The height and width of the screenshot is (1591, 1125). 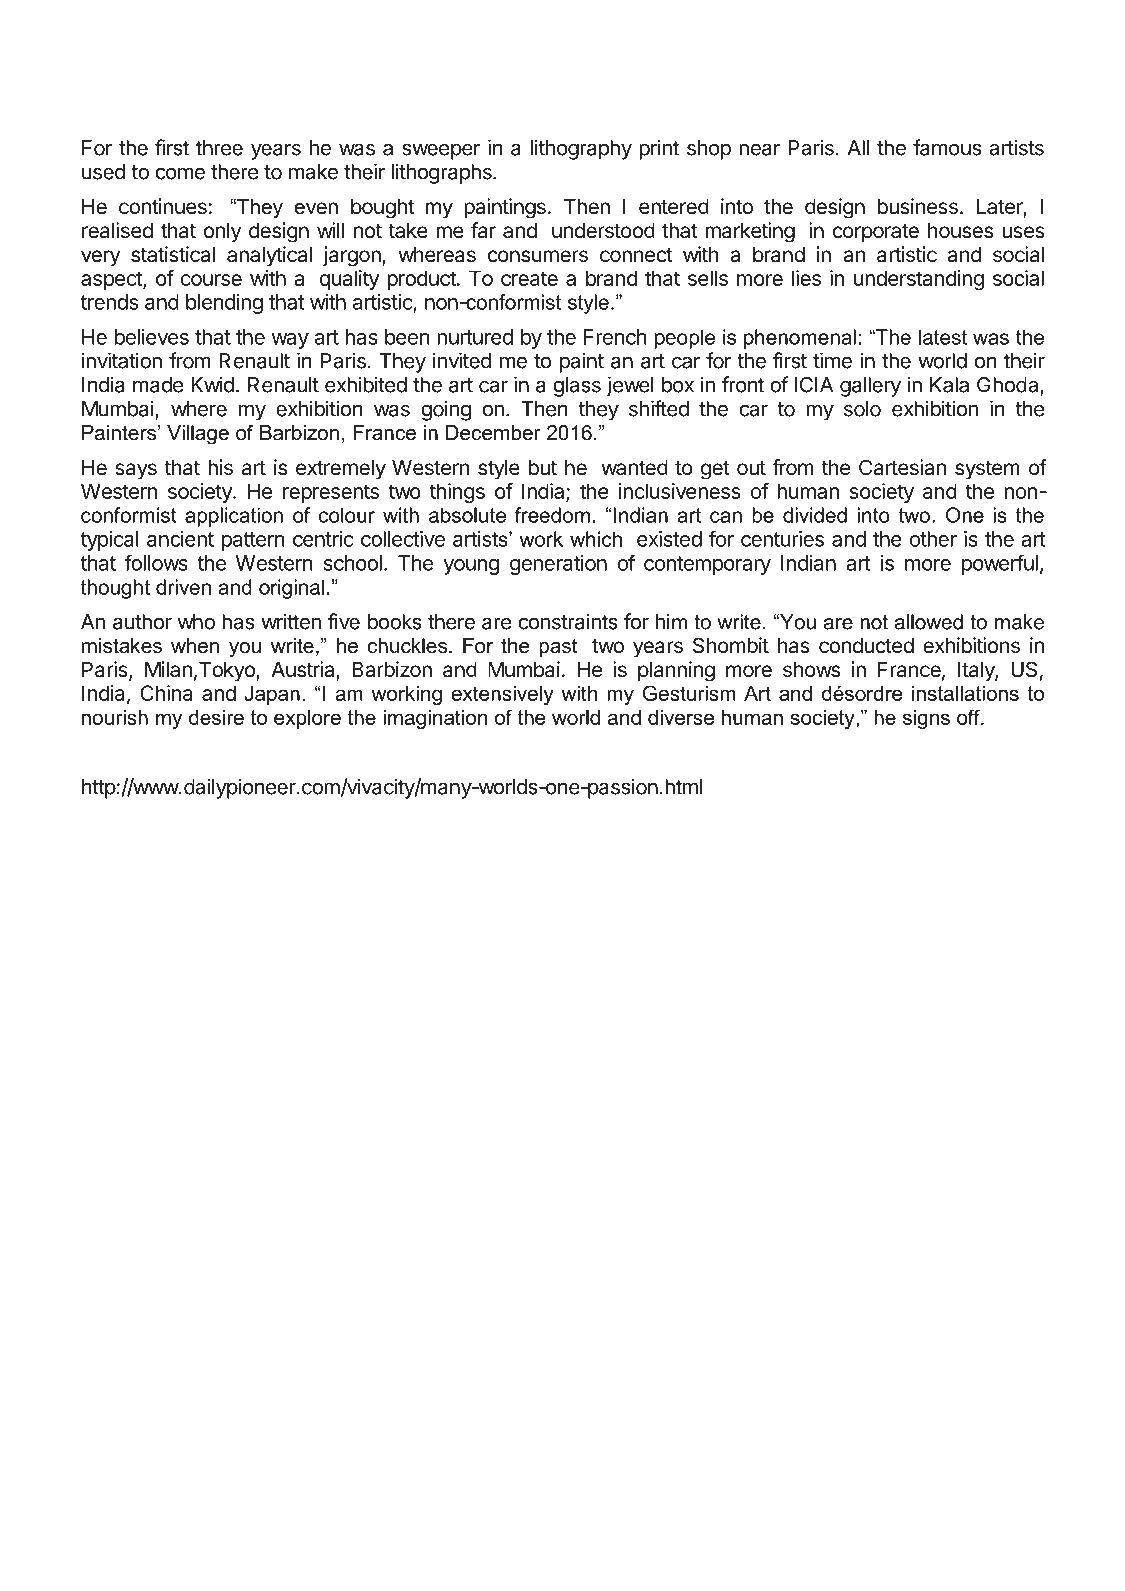 I want to click on lithography, so click(x=581, y=149).
